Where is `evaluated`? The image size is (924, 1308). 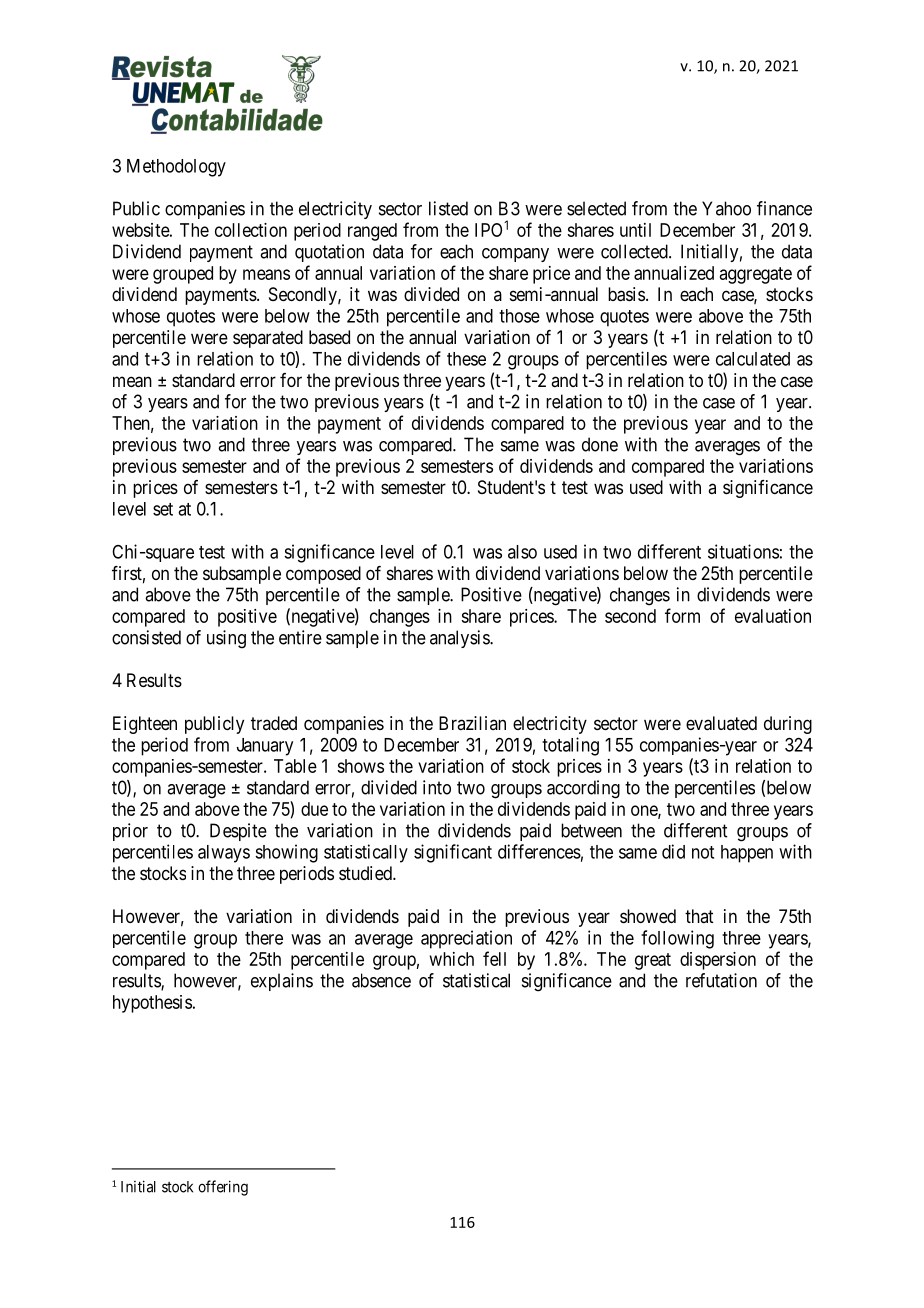
evaluated is located at coordinates (721, 723).
